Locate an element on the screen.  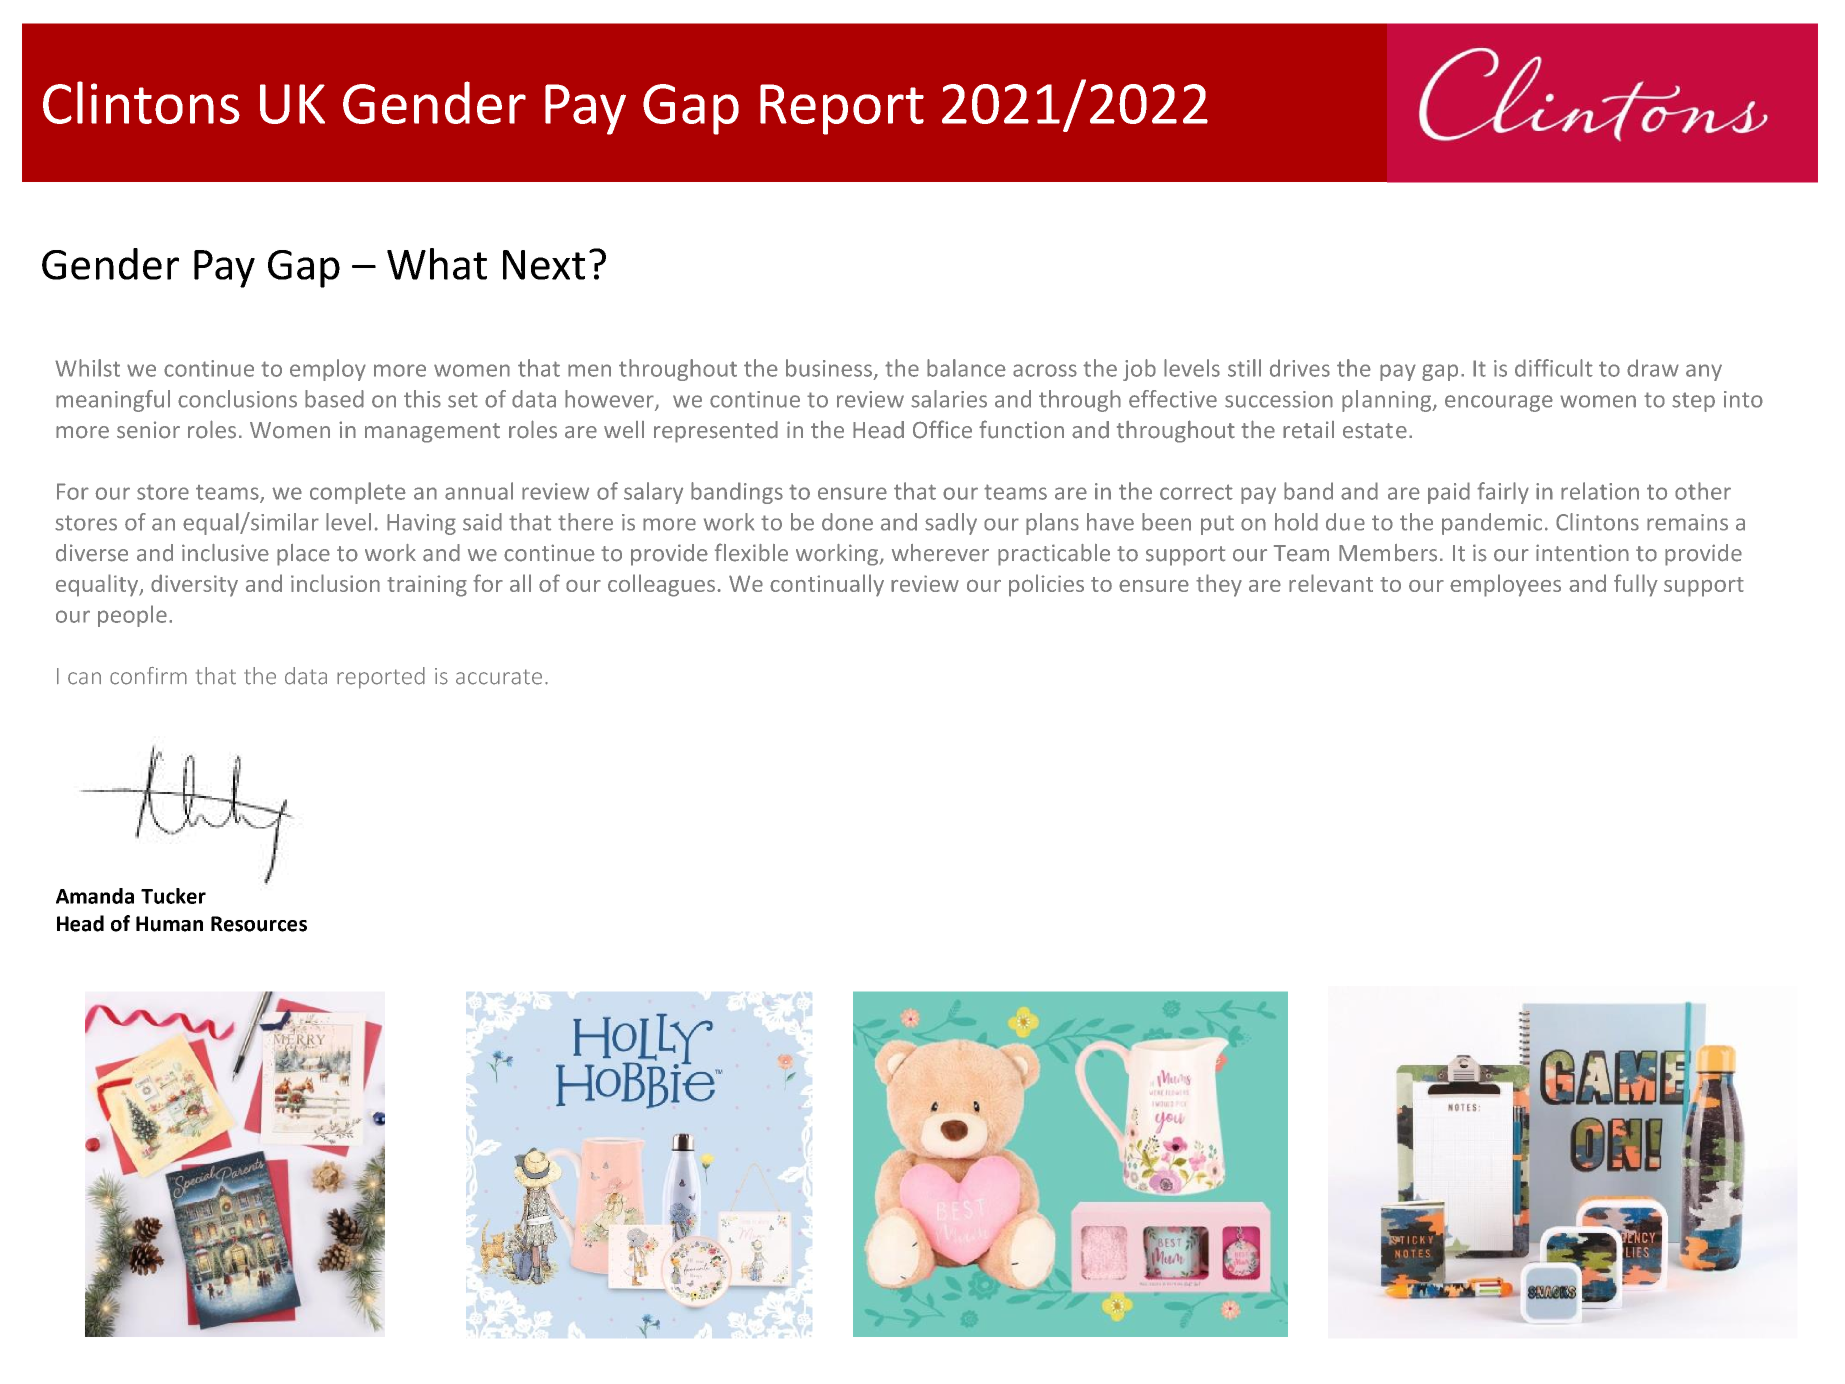
Next is located at coordinates (544, 265).
